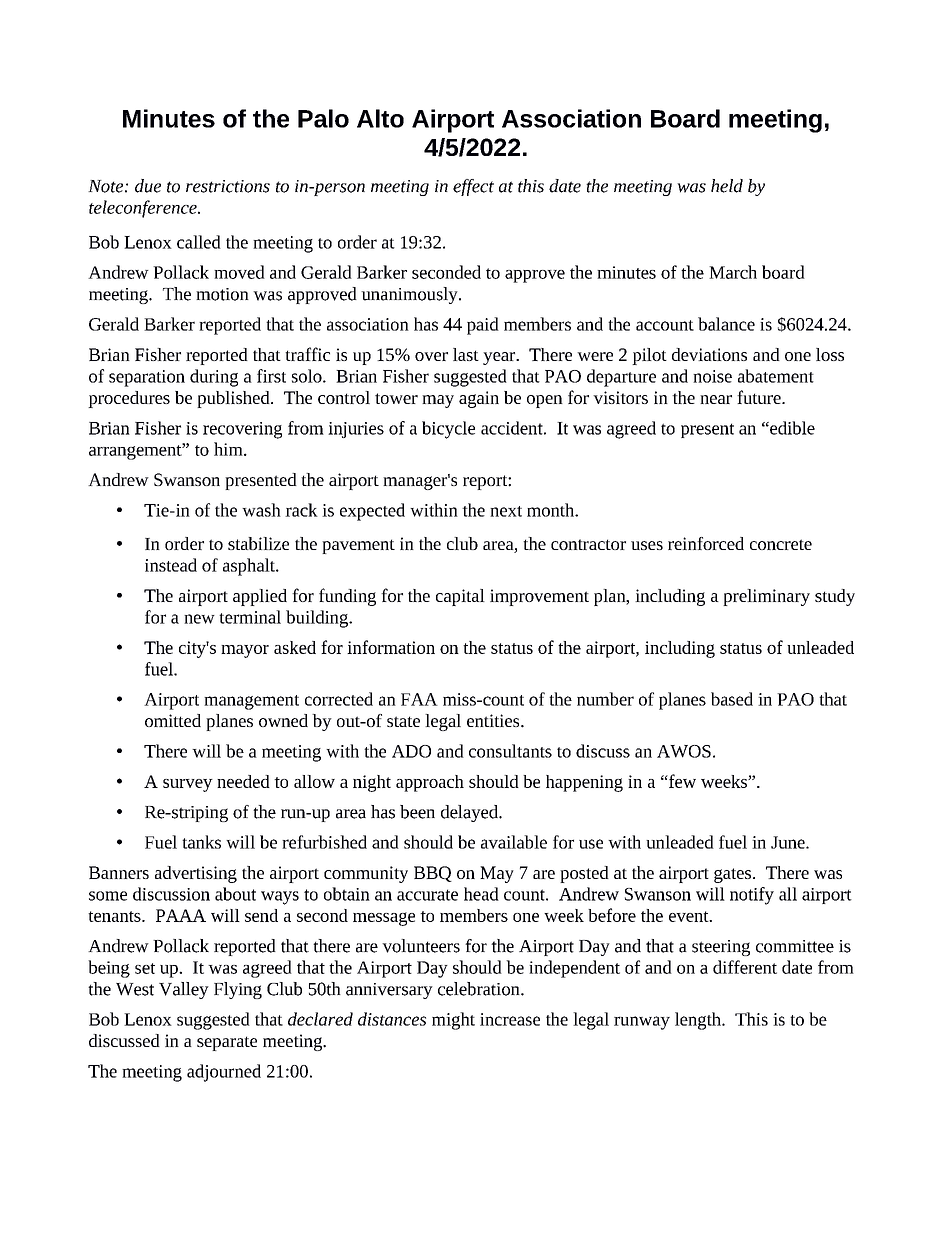 The height and width of the screenshot is (1233, 952). What do you see at coordinates (473, 187) in the screenshot?
I see `effect` at bounding box center [473, 187].
